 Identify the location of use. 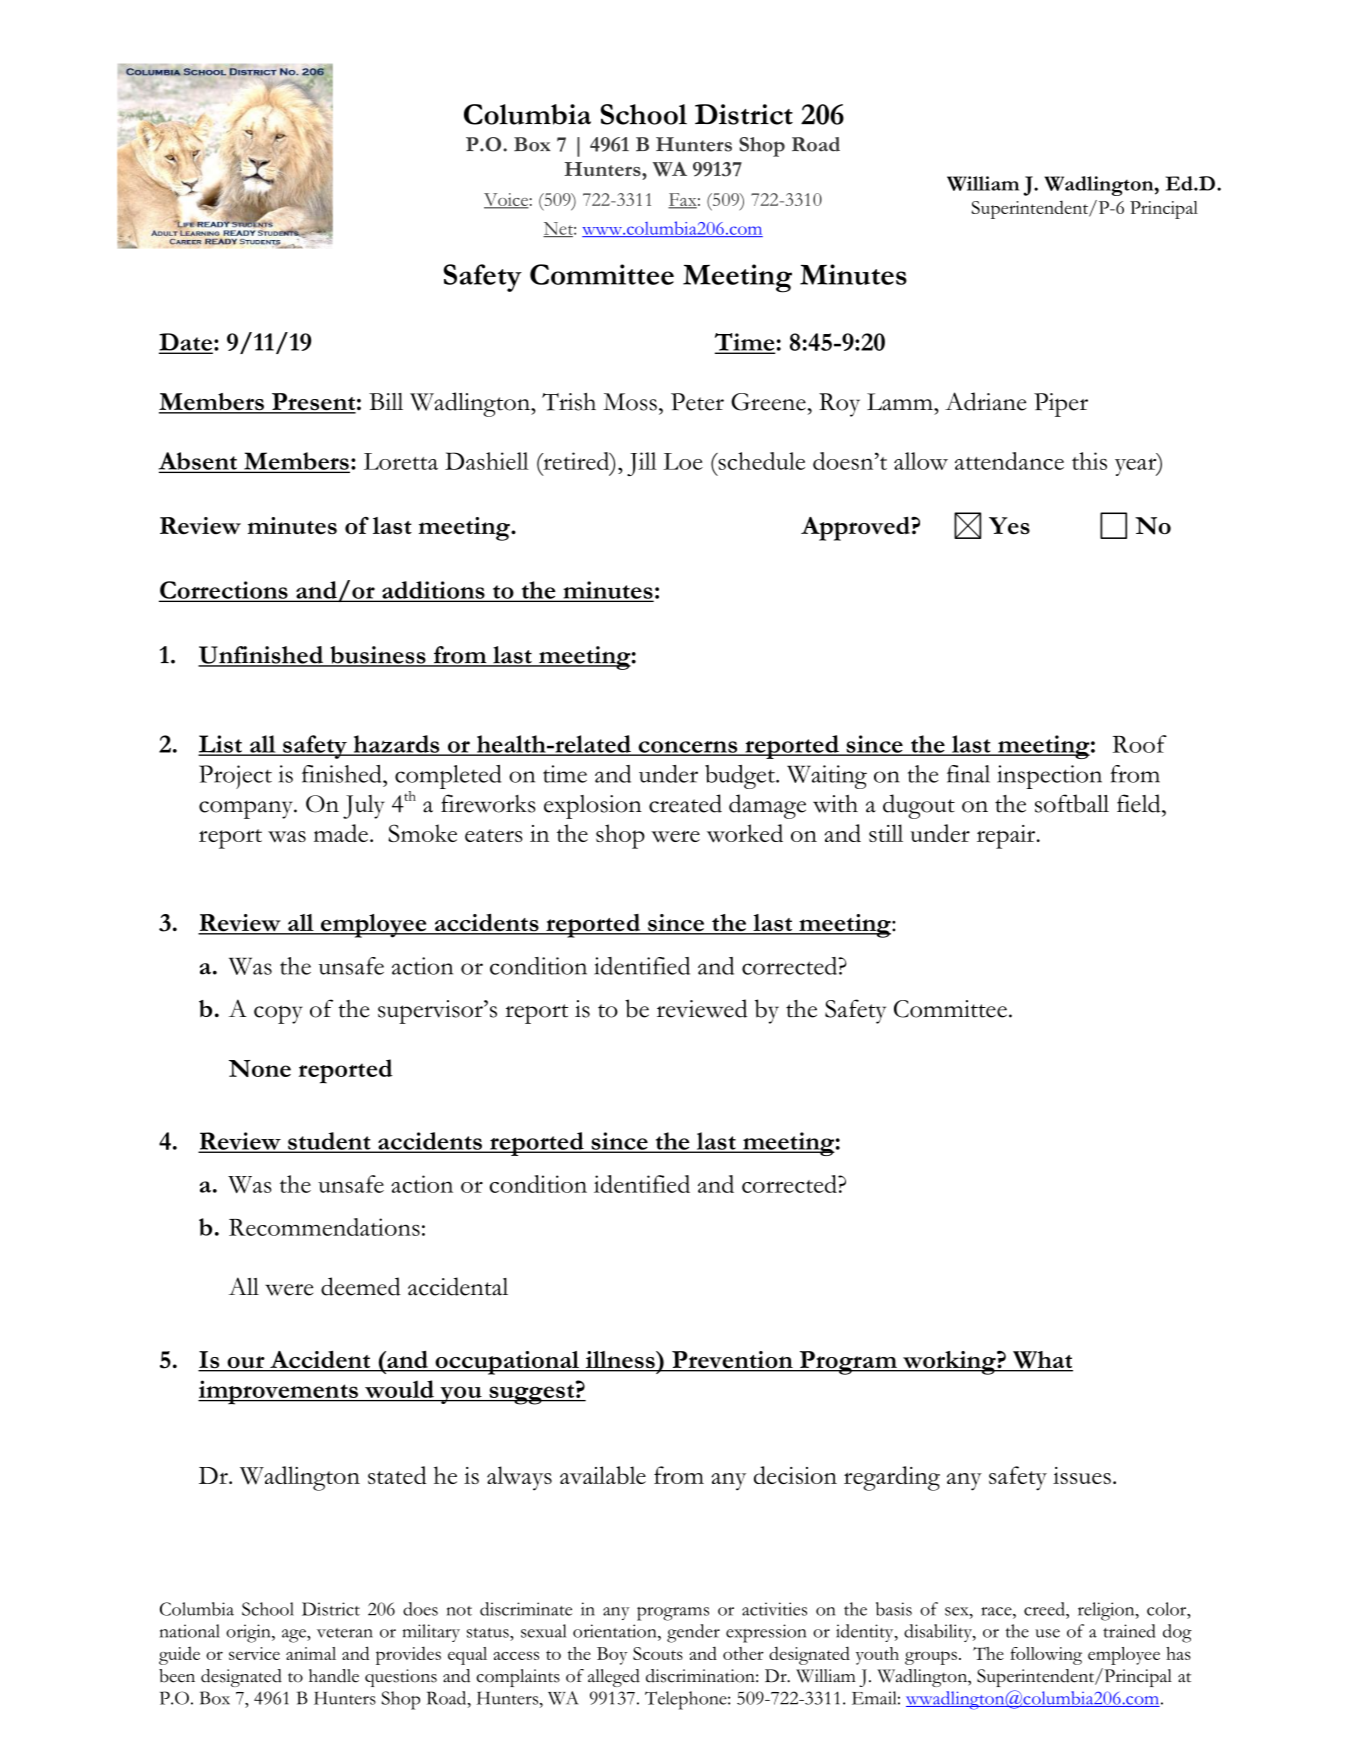
(1047, 1633).
